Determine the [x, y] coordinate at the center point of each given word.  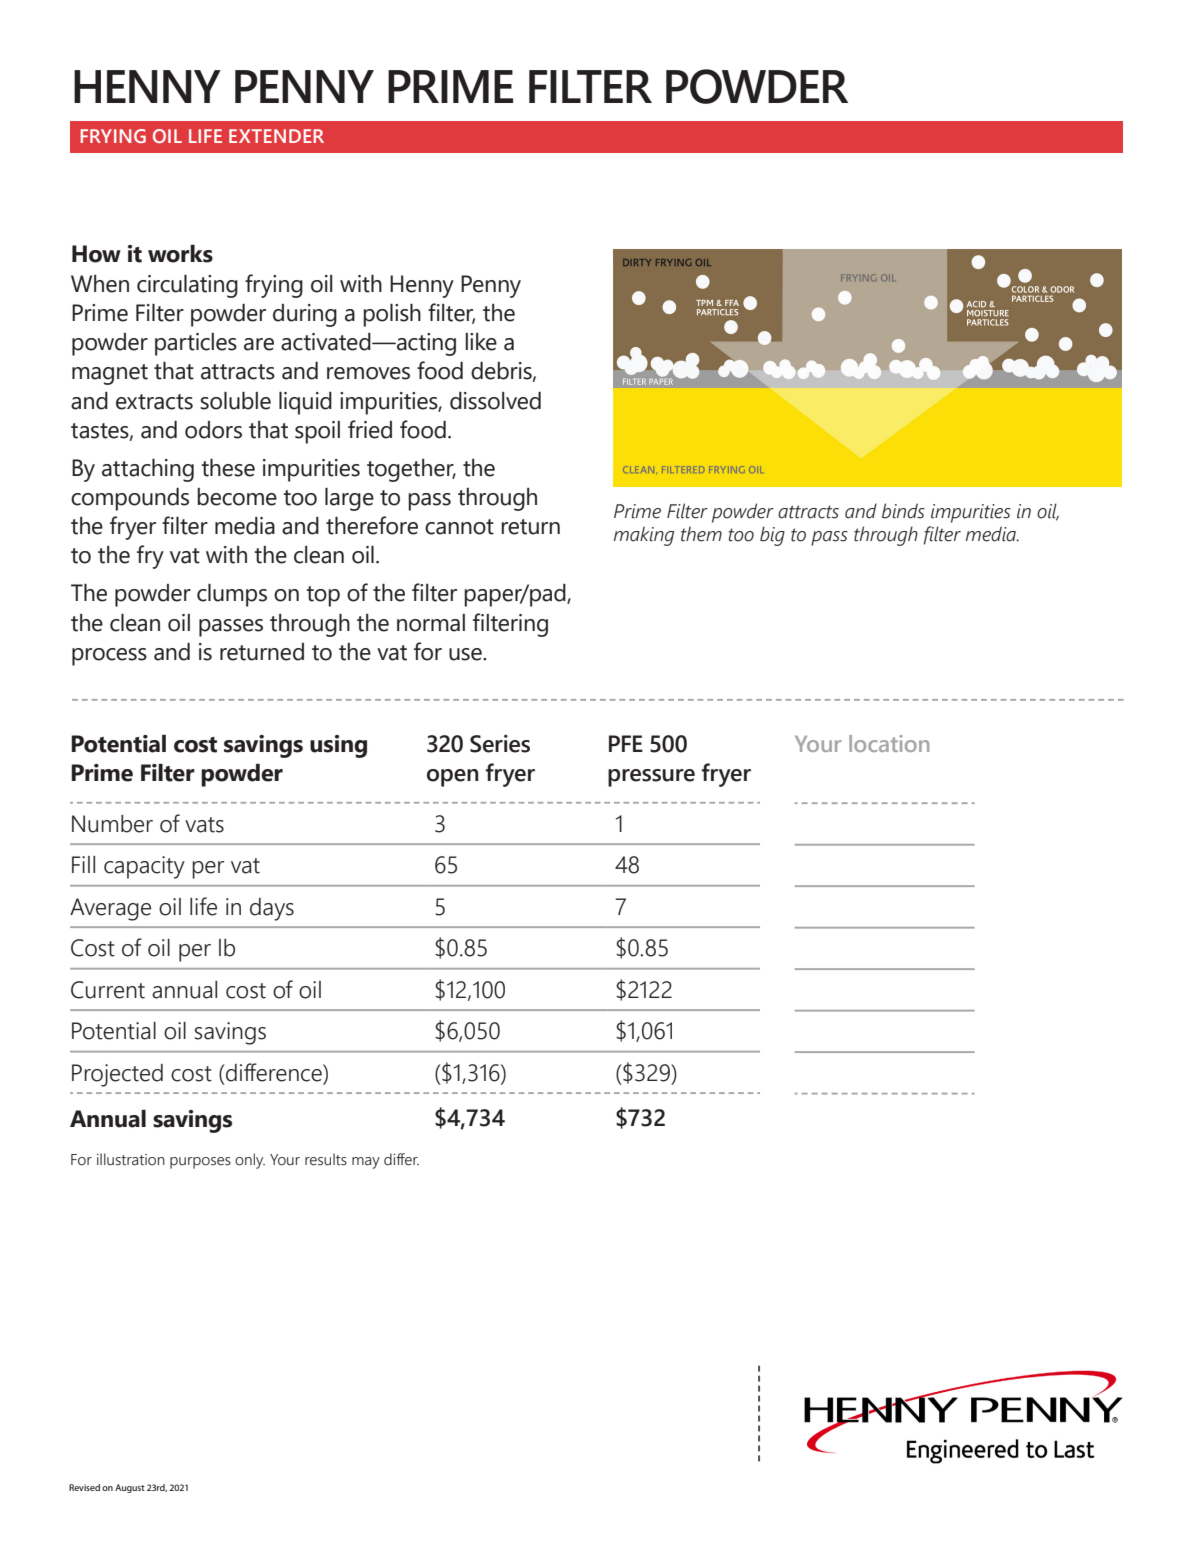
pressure [651, 778]
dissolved [495, 401]
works [180, 254]
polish [392, 315]
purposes [200, 1163]
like [481, 342]
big [772, 536]
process [109, 657]
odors [213, 430]
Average [110, 909]
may [366, 1163]
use [466, 654]
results [326, 1159]
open [453, 778]
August [130, 1488]
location [889, 743]
